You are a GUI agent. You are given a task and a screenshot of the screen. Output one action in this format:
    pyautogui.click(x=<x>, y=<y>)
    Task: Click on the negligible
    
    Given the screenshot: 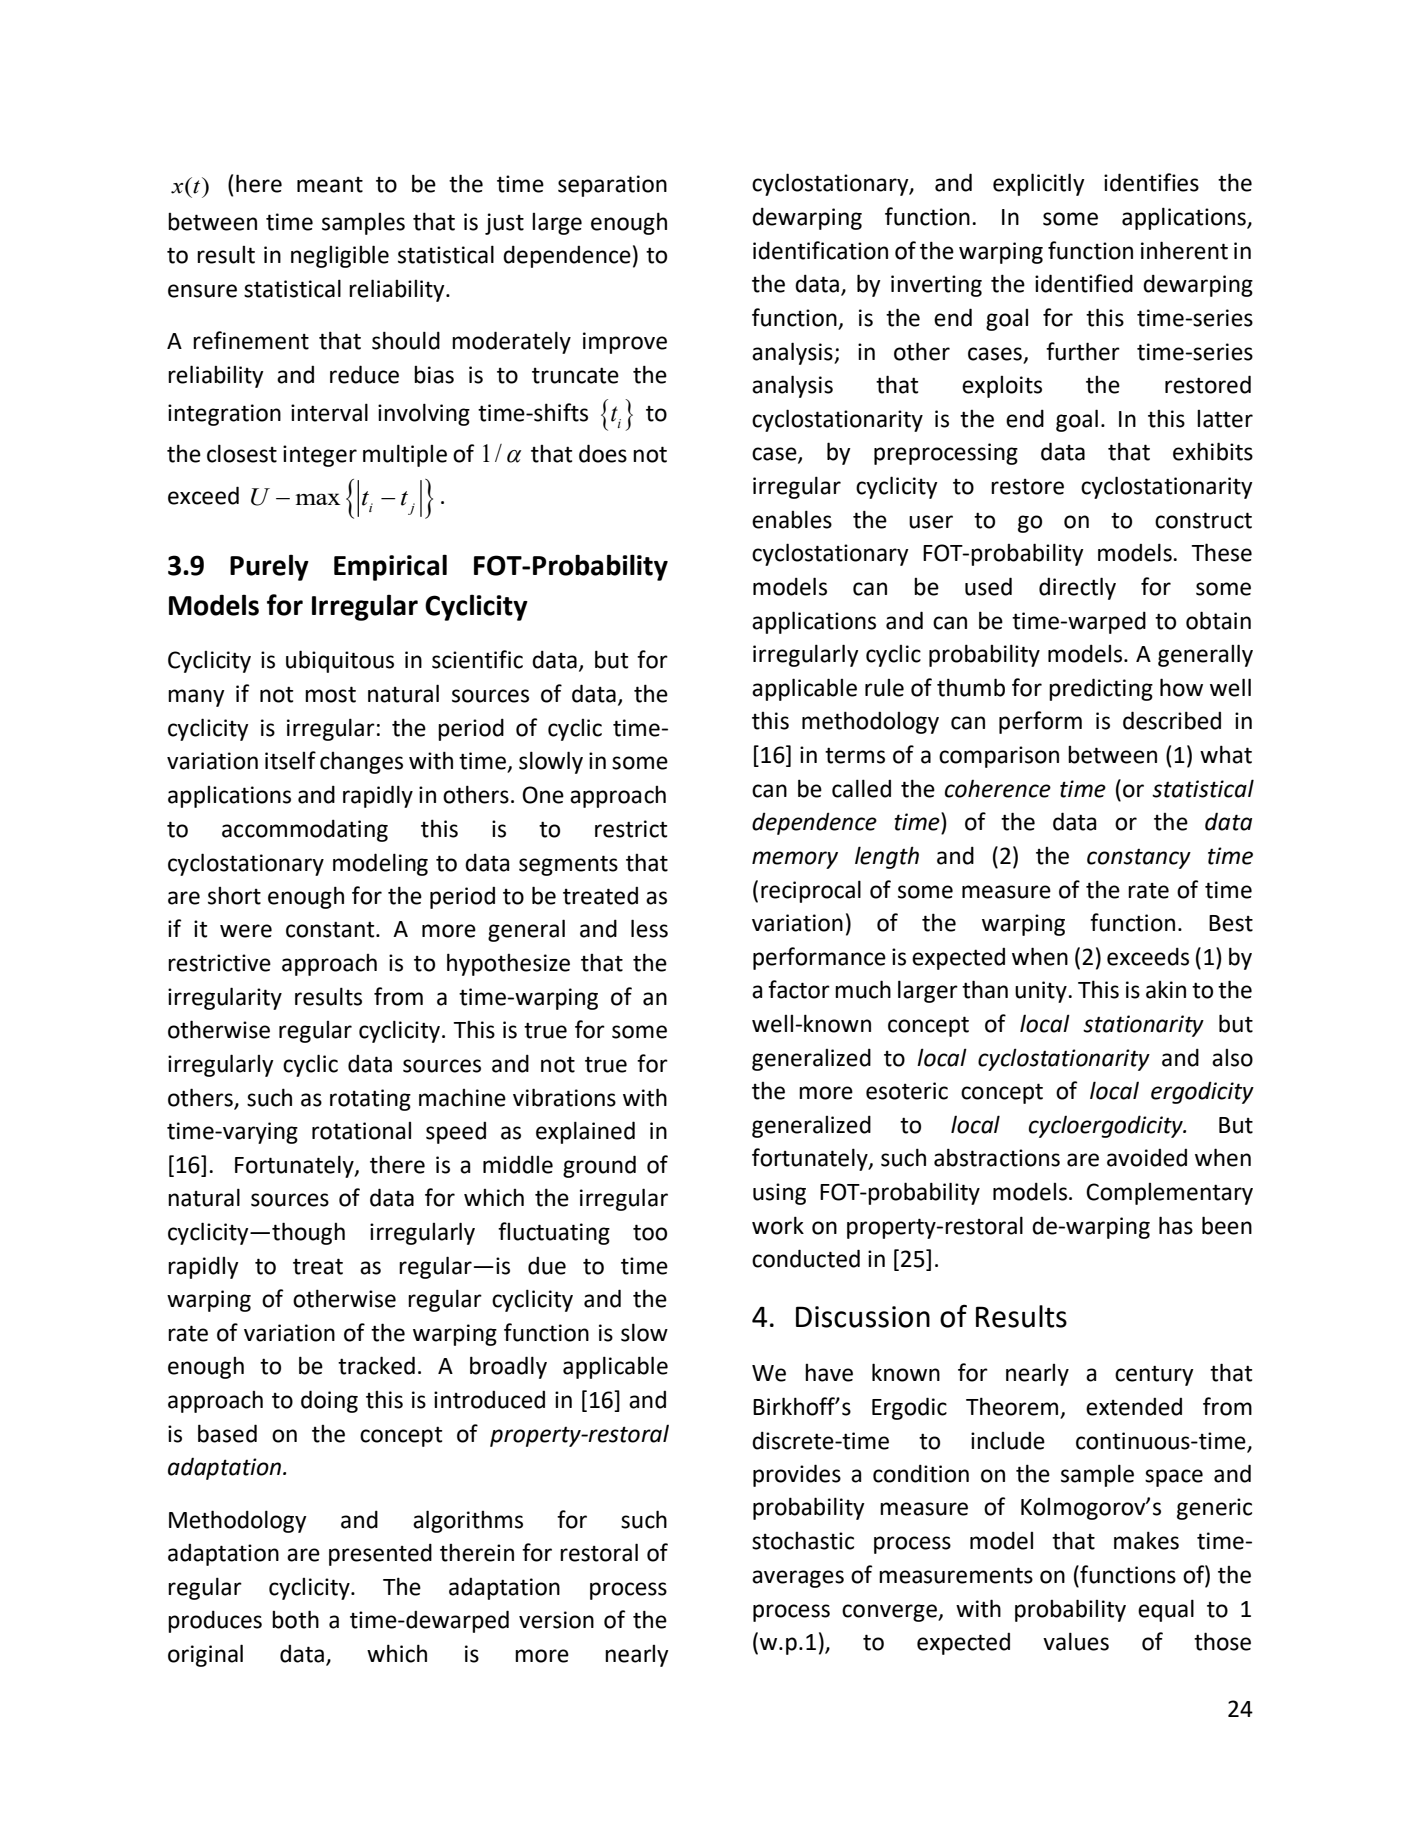 What is the action you would take?
    pyautogui.click(x=340, y=256)
